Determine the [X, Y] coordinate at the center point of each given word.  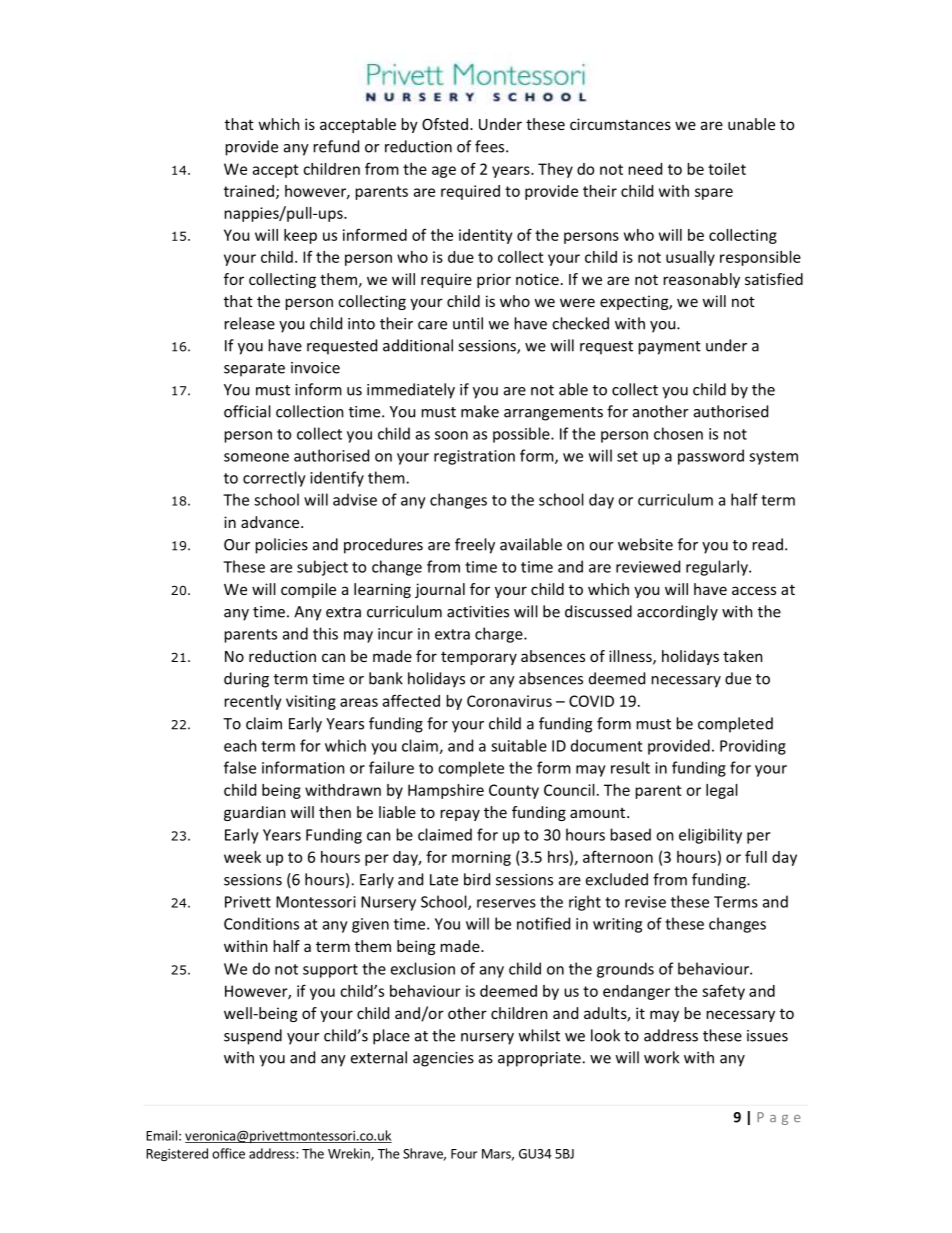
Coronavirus [509, 701]
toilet [727, 169]
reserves [506, 903]
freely [475, 546]
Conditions [261, 923]
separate [254, 370]
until [468, 323]
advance [271, 522]
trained [249, 191]
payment [670, 348]
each [240, 745]
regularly [718, 568]
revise [645, 902]
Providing [753, 747]
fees [491, 146]
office [228, 1153]
